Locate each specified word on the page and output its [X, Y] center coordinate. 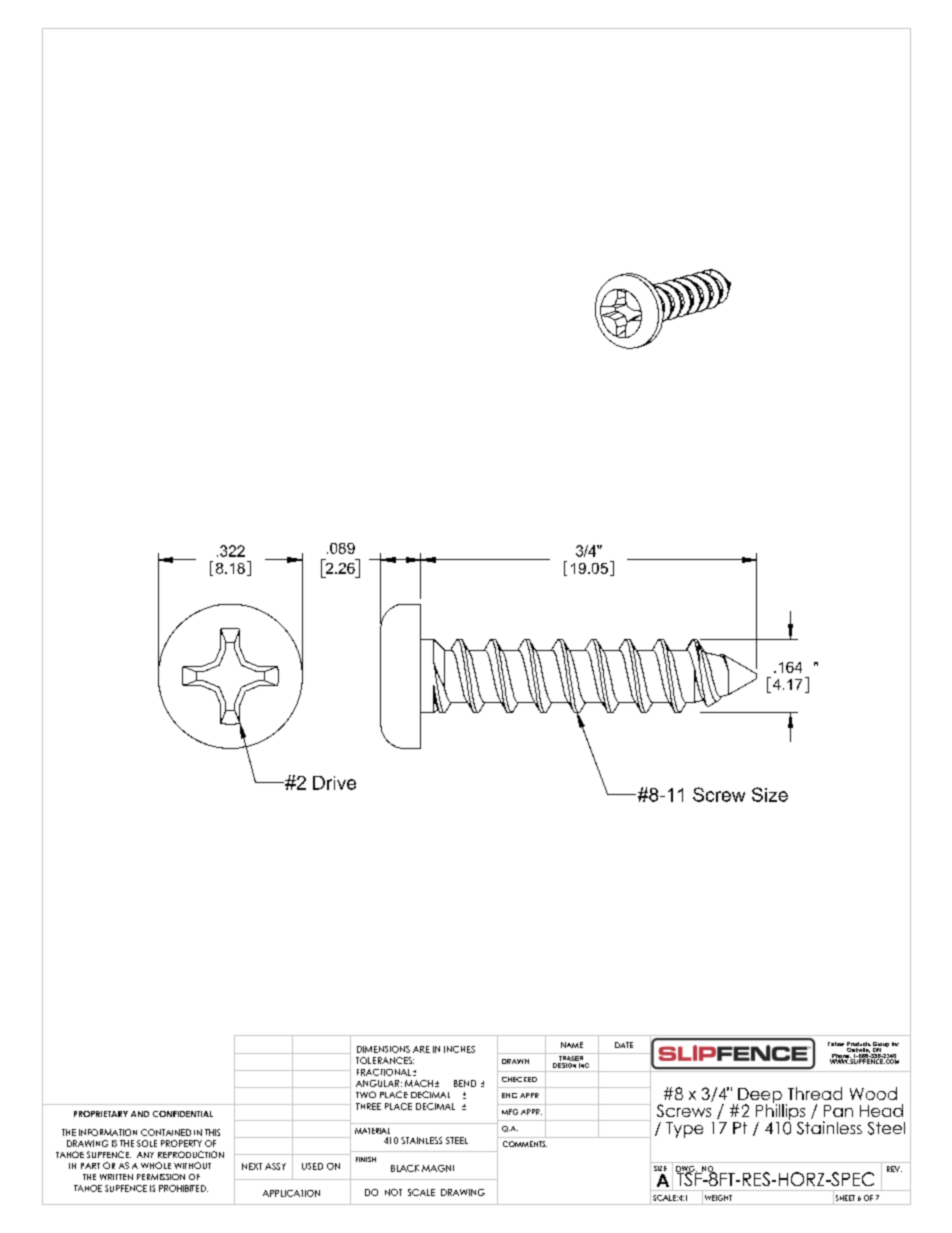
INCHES [459, 1049]
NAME [572, 1045]
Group [881, 1046]
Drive [334, 783]
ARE [421, 1049]
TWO [366, 1094]
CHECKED [519, 1079]
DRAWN [515, 1061]
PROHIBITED [183, 1188]
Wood [873, 1093]
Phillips [782, 1112]
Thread [815, 1093]
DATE [624, 1045]
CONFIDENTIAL [183, 1114]
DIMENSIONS [383, 1049]
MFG [510, 1112]
